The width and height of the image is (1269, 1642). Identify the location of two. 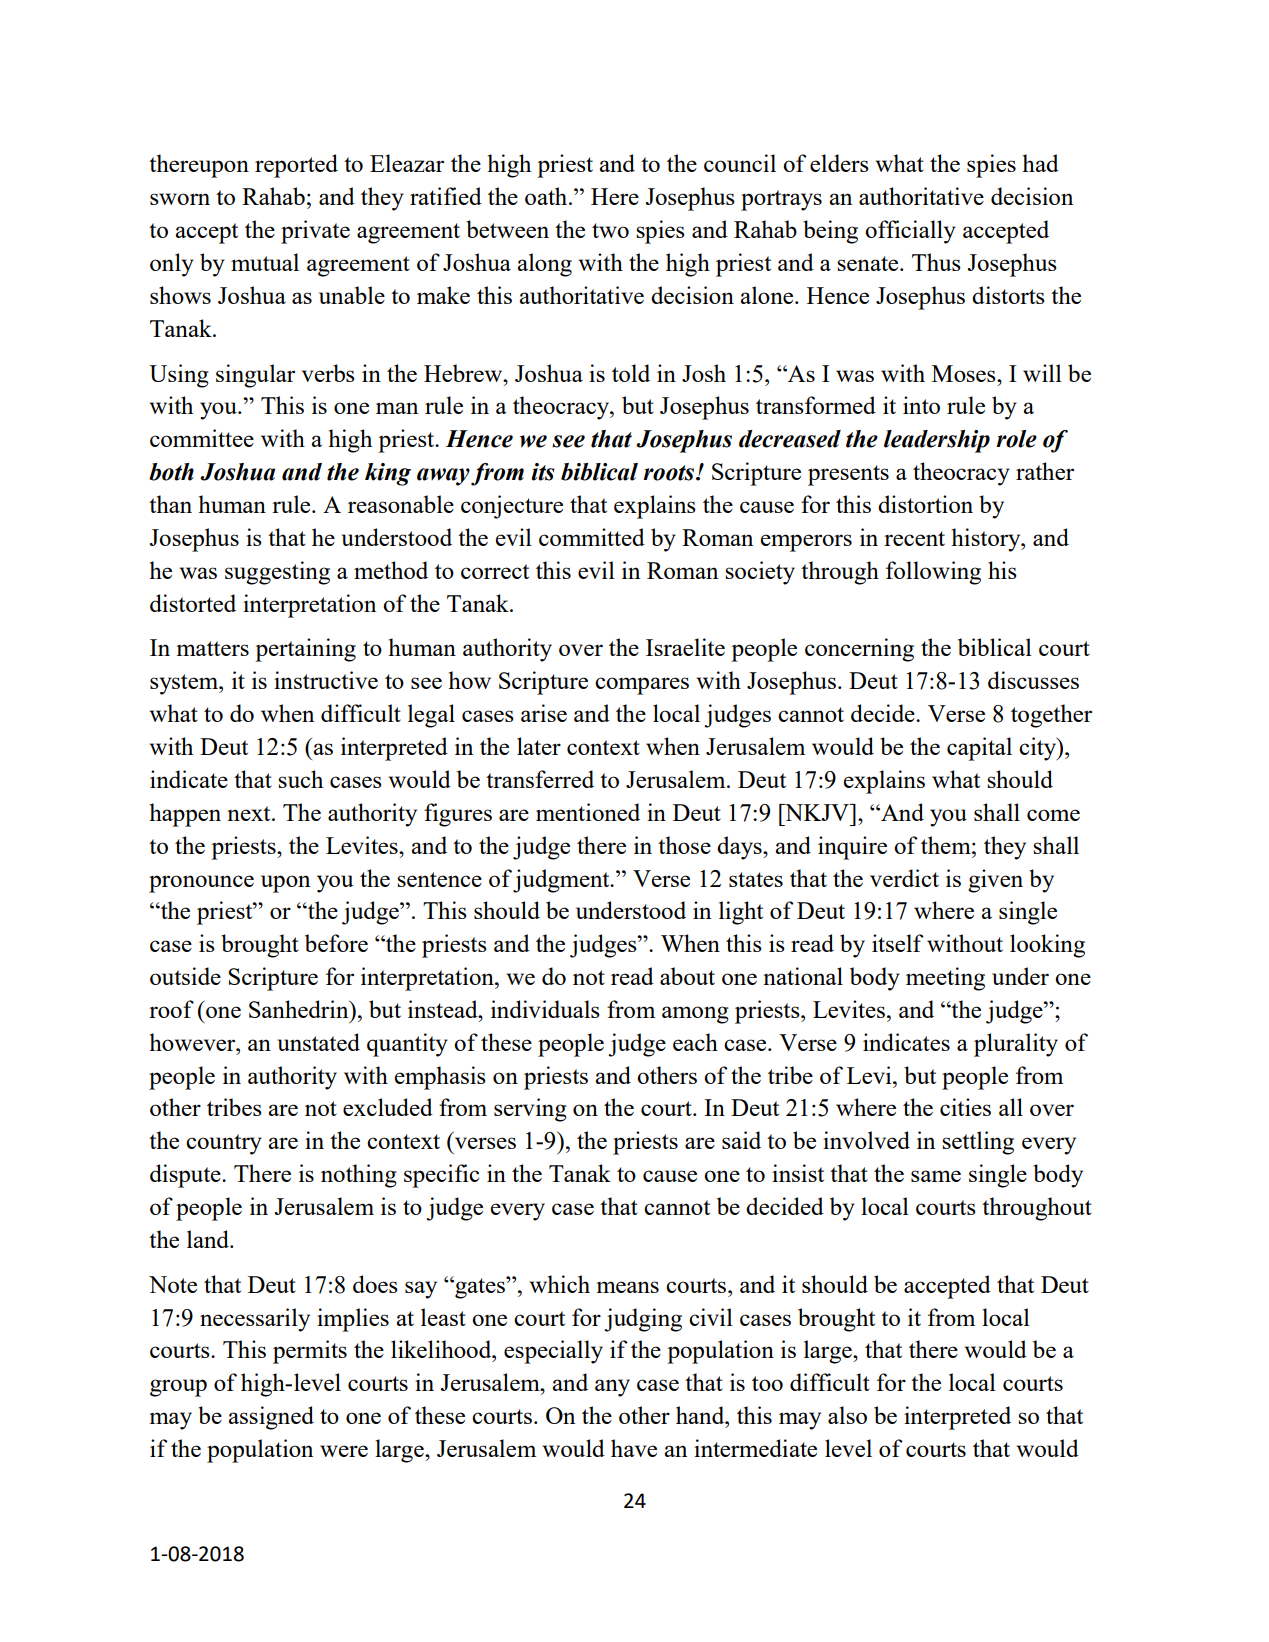
(610, 230).
